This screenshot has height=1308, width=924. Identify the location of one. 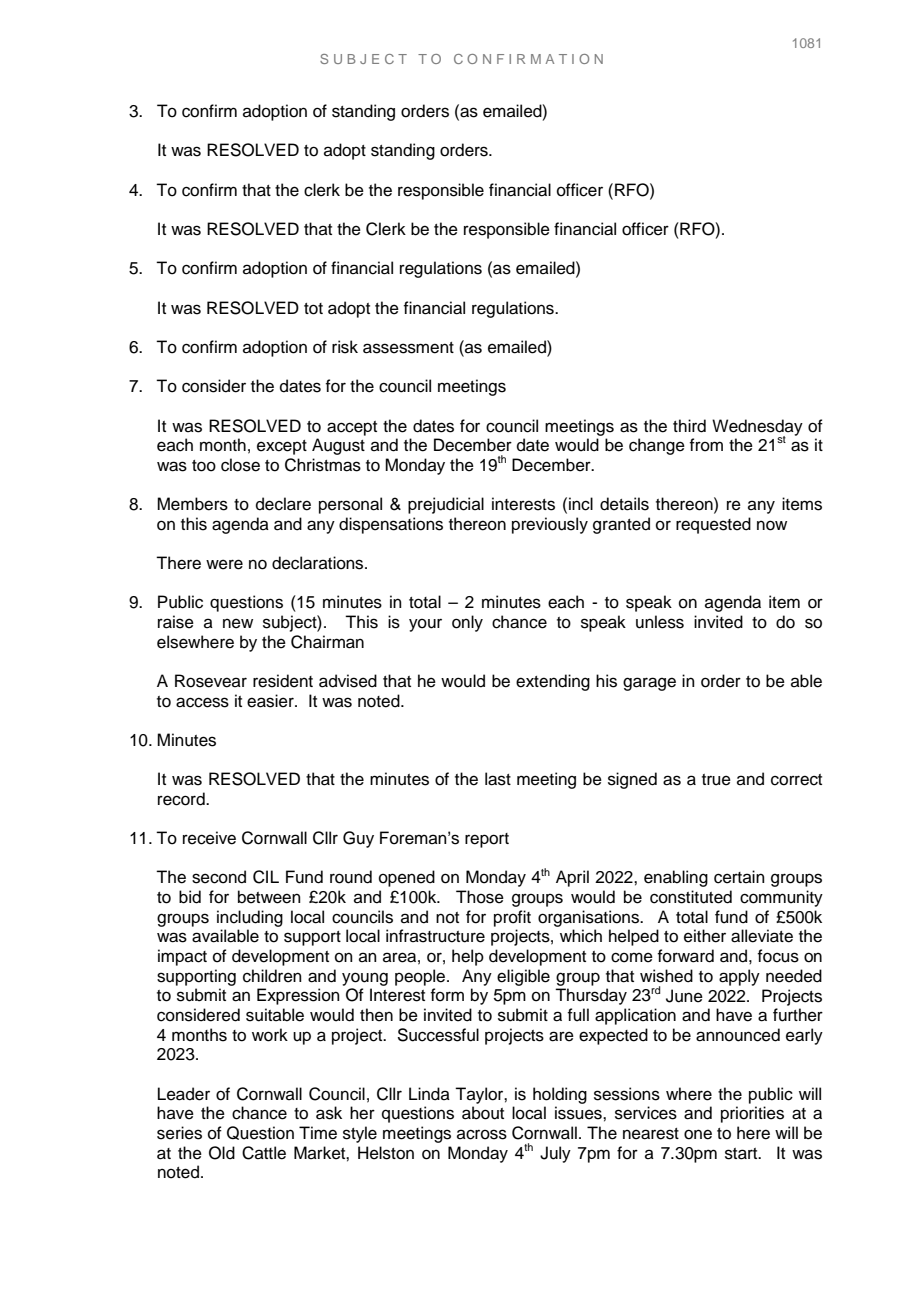
(698, 1134).
